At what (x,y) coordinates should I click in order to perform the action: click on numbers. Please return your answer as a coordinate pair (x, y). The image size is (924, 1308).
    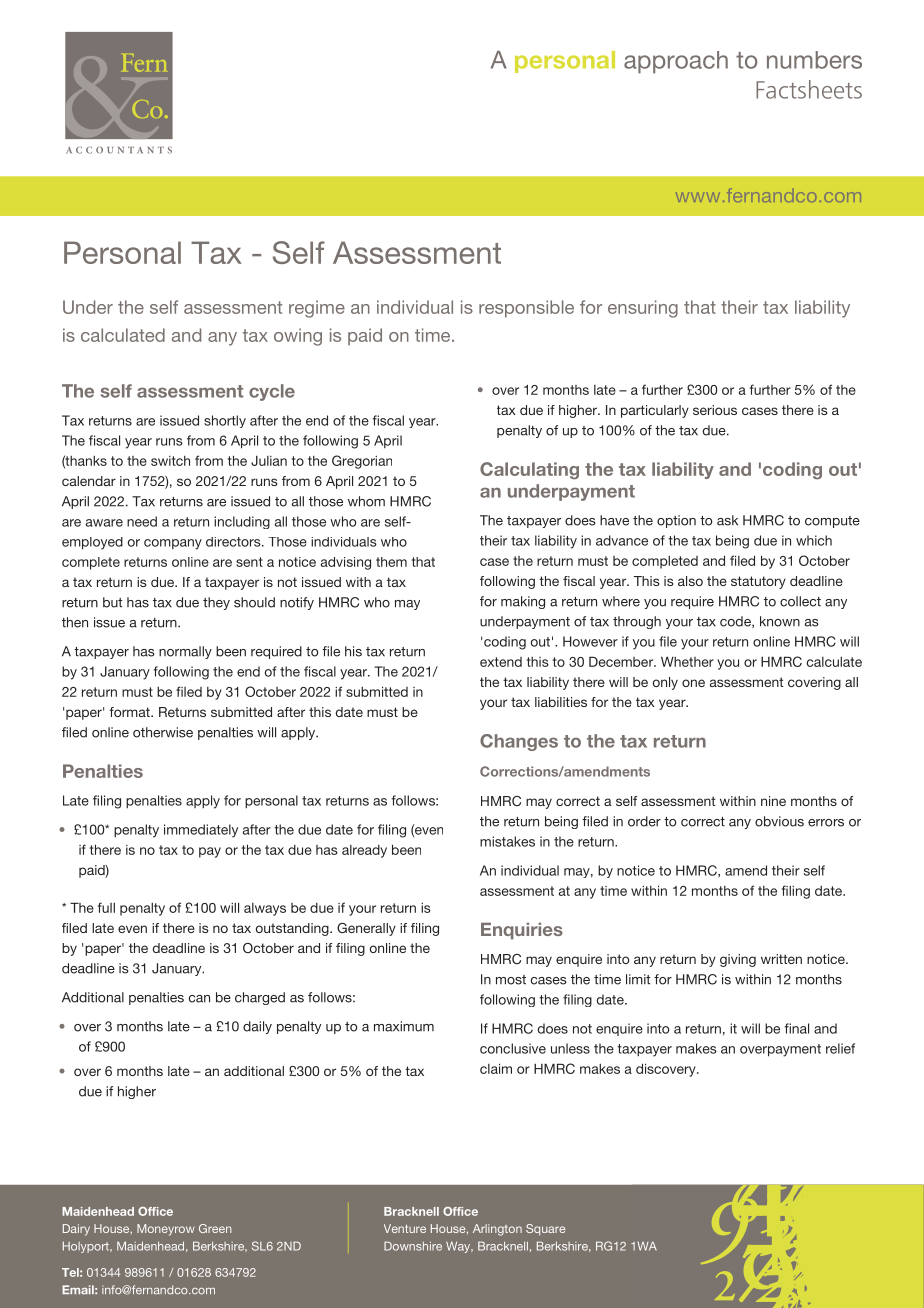
    Looking at the image, I should click on (814, 60).
